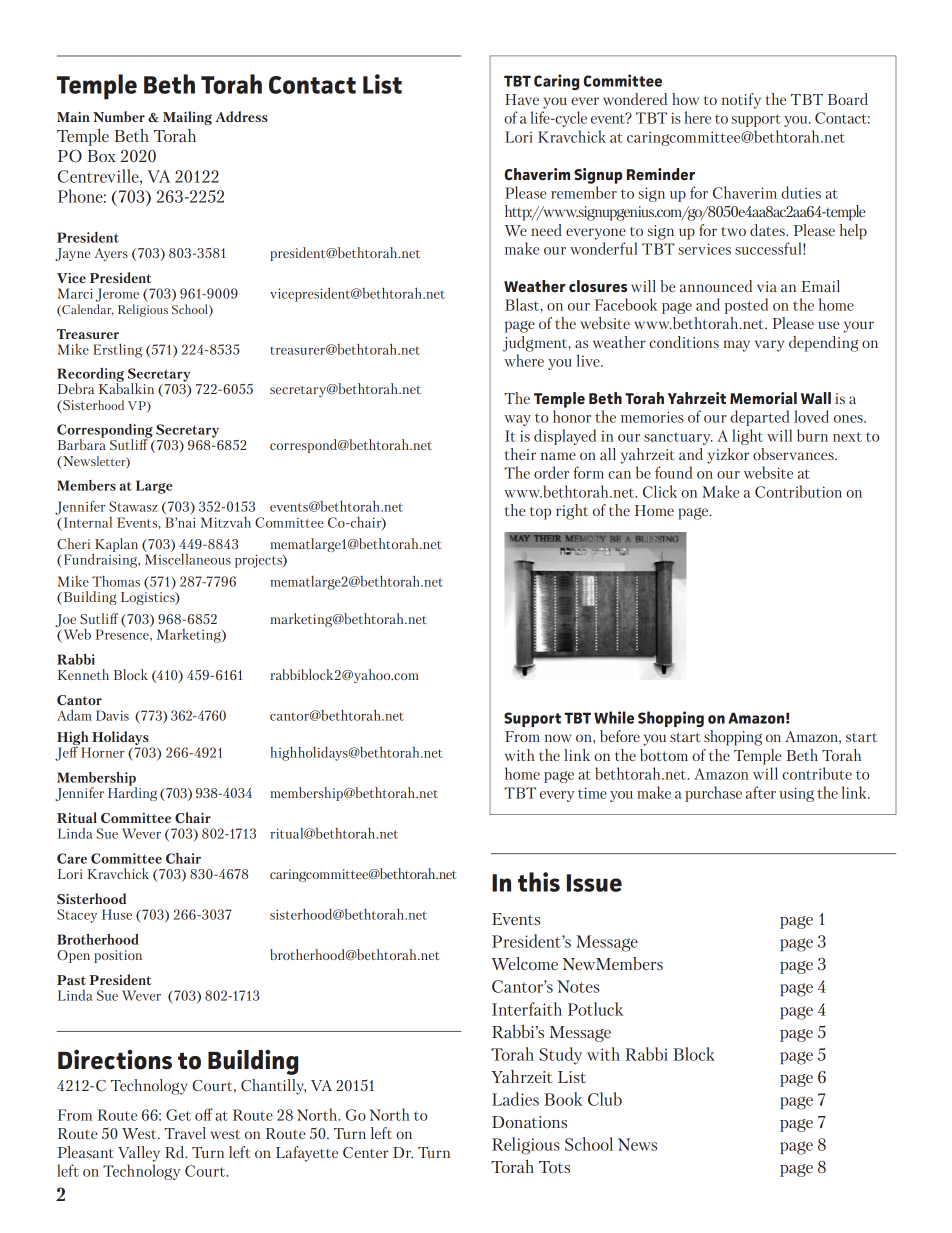 This image has height=1233, width=952. I want to click on Issue, so click(594, 883).
